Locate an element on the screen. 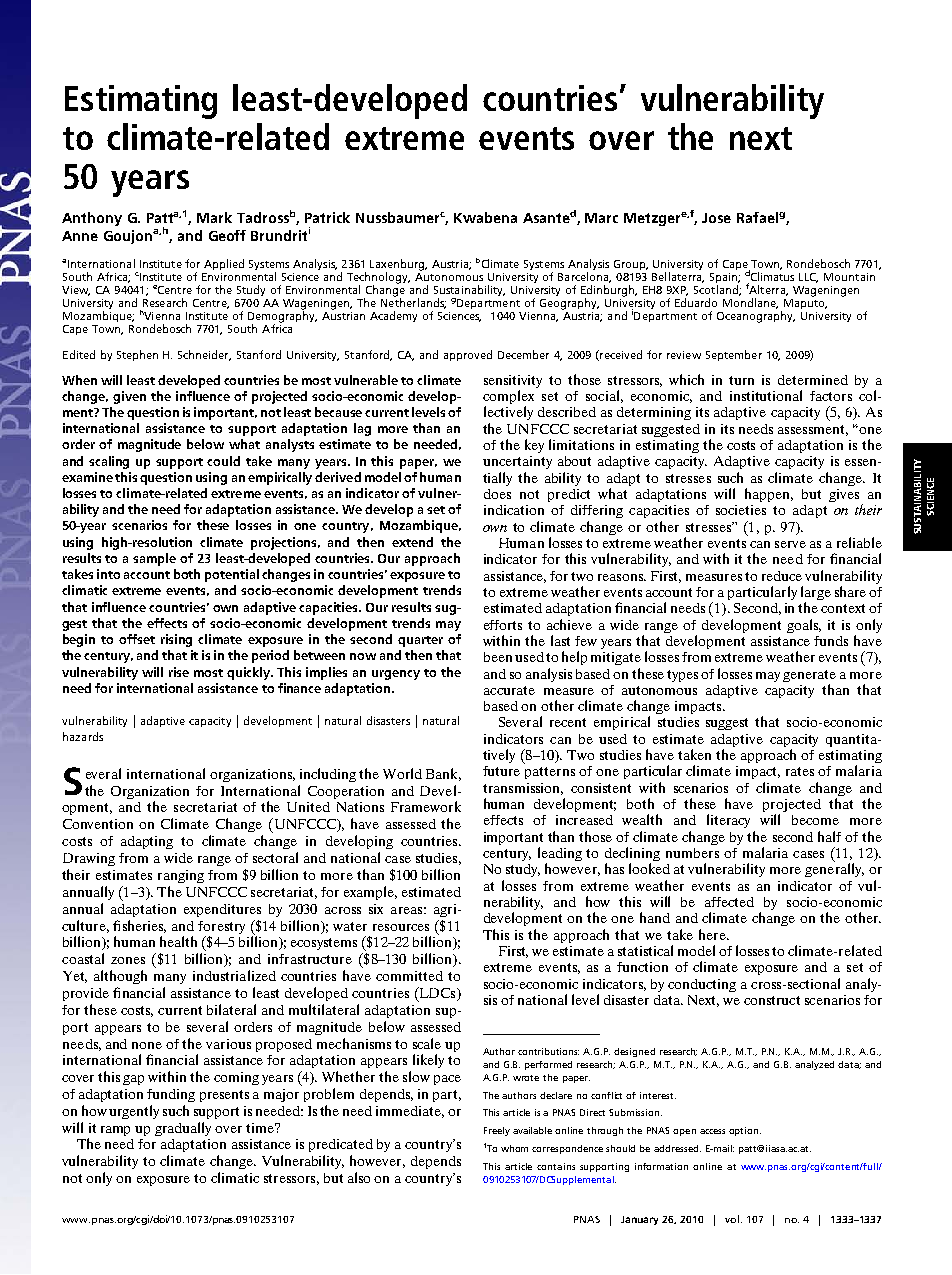  Technology is located at coordinates (378, 279).
